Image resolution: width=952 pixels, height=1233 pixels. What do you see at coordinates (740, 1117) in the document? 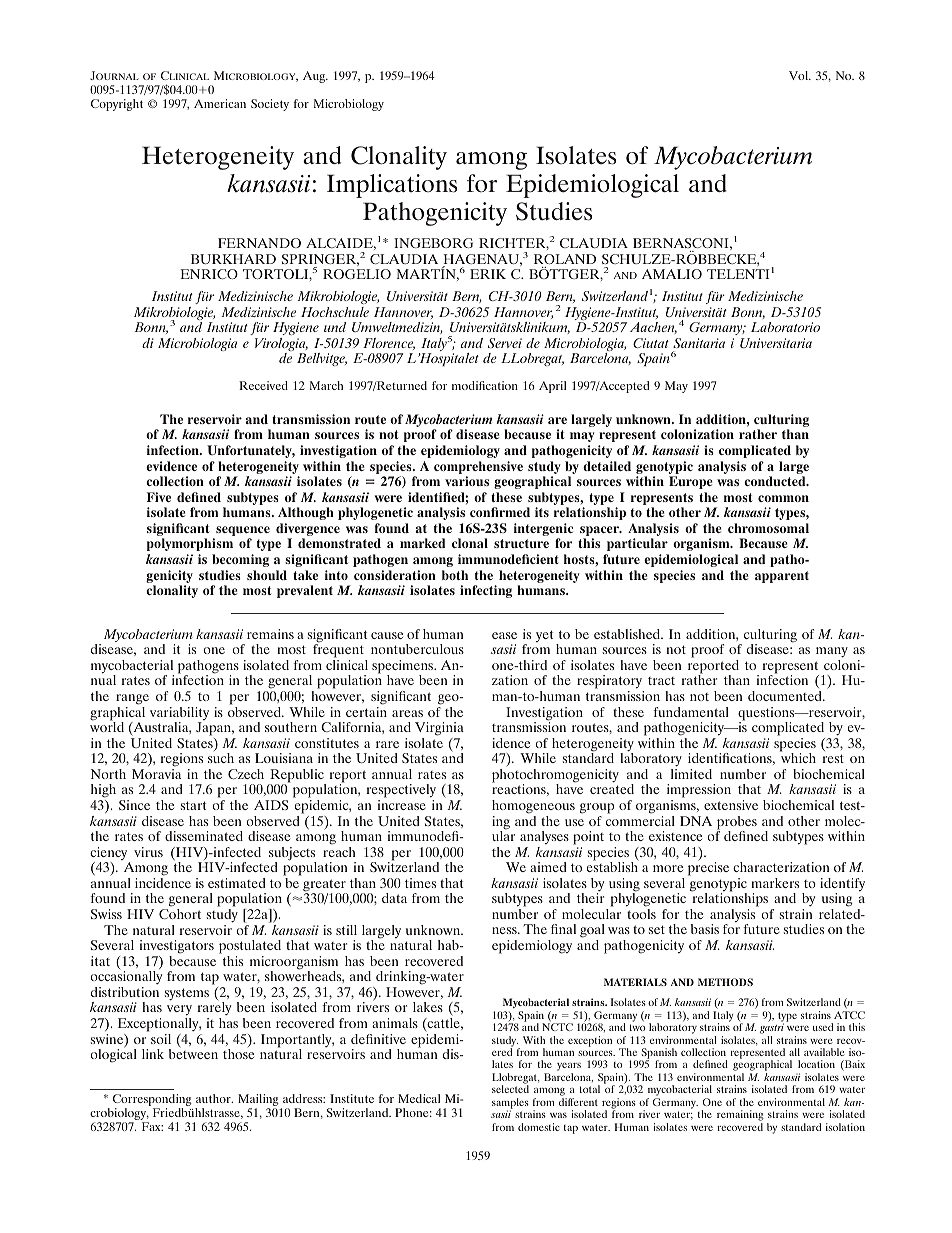
I see `remaining` at bounding box center [740, 1117].
